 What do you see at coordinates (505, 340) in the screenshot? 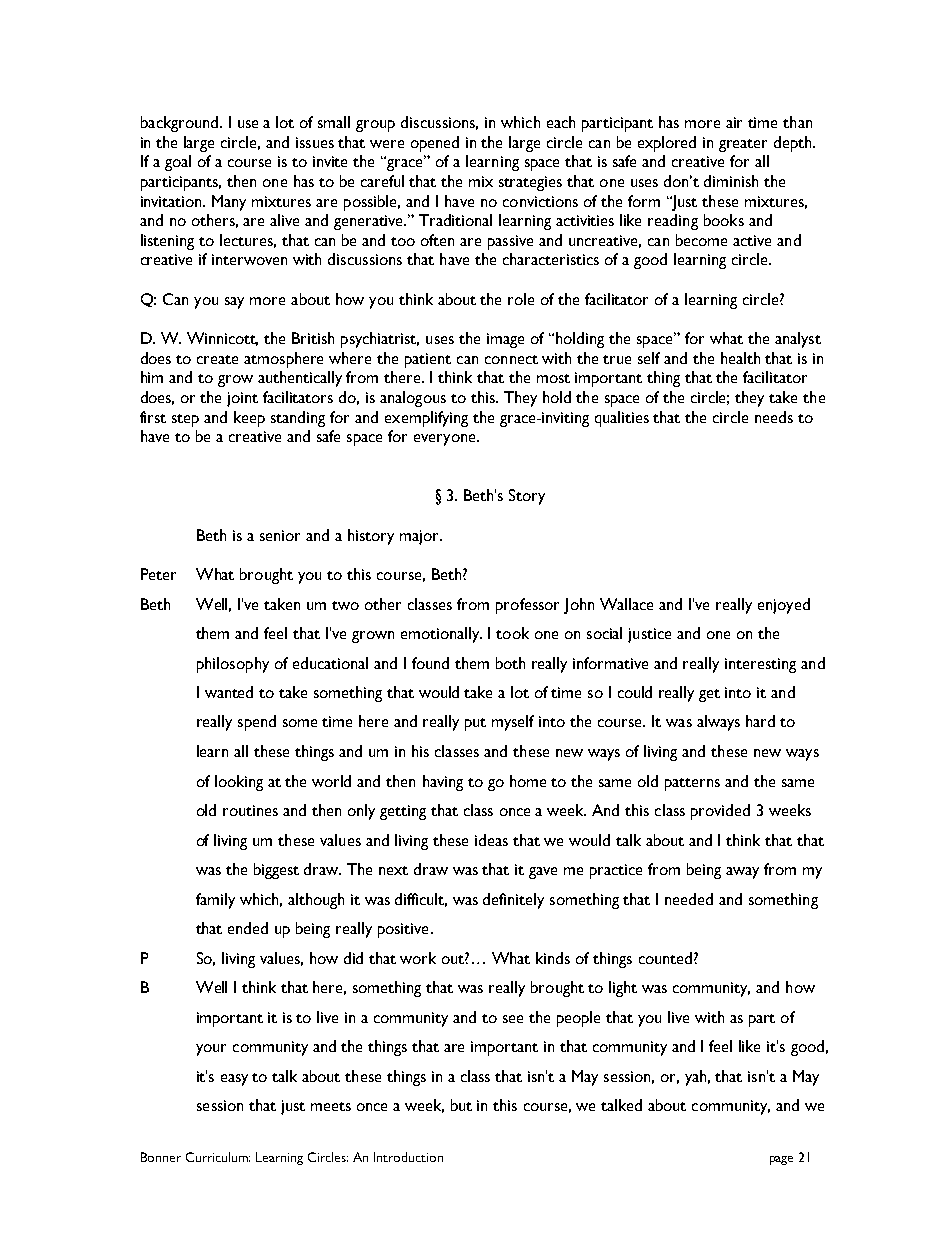
I see `image` at bounding box center [505, 340].
